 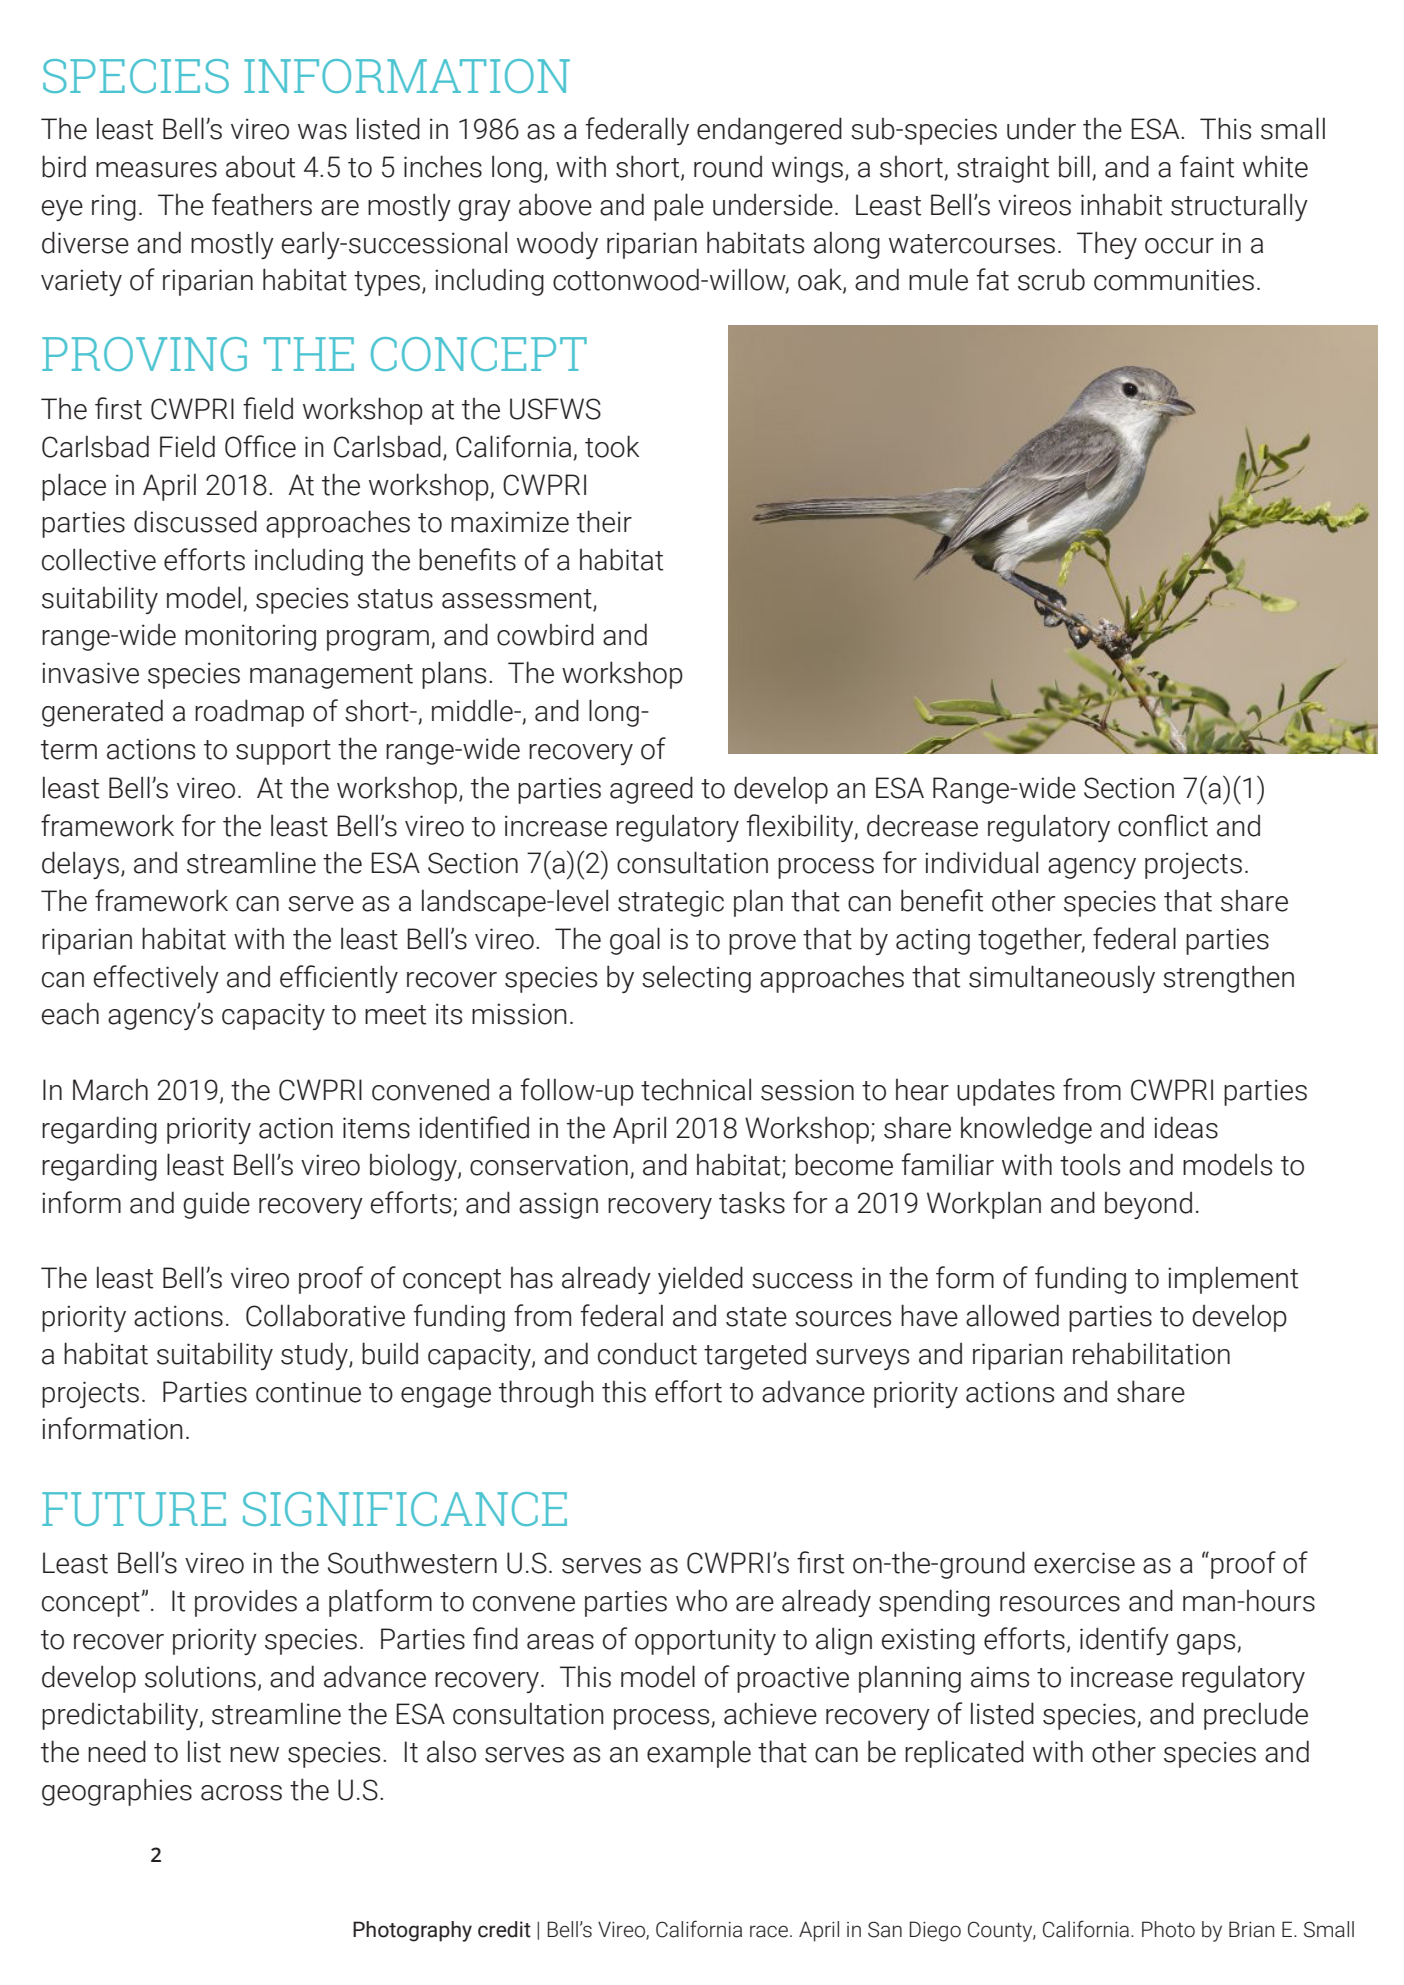 What do you see at coordinates (700, 1280) in the image?
I see `yielded` at bounding box center [700, 1280].
